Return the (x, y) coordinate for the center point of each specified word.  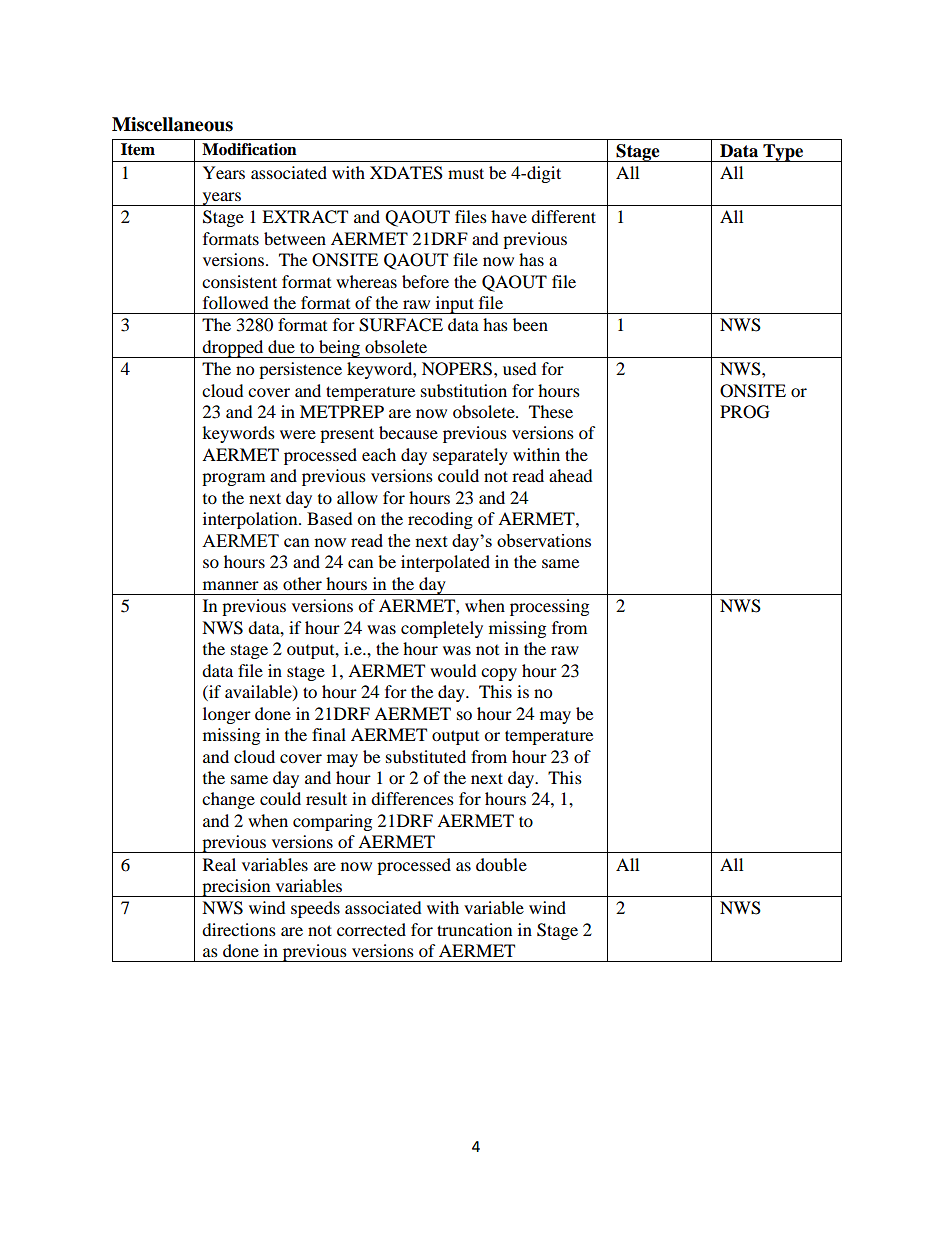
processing (549, 607)
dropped (233, 349)
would (453, 670)
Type (783, 153)
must (466, 173)
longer (227, 715)
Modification (249, 149)
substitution (464, 390)
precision (236, 888)
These (551, 411)
